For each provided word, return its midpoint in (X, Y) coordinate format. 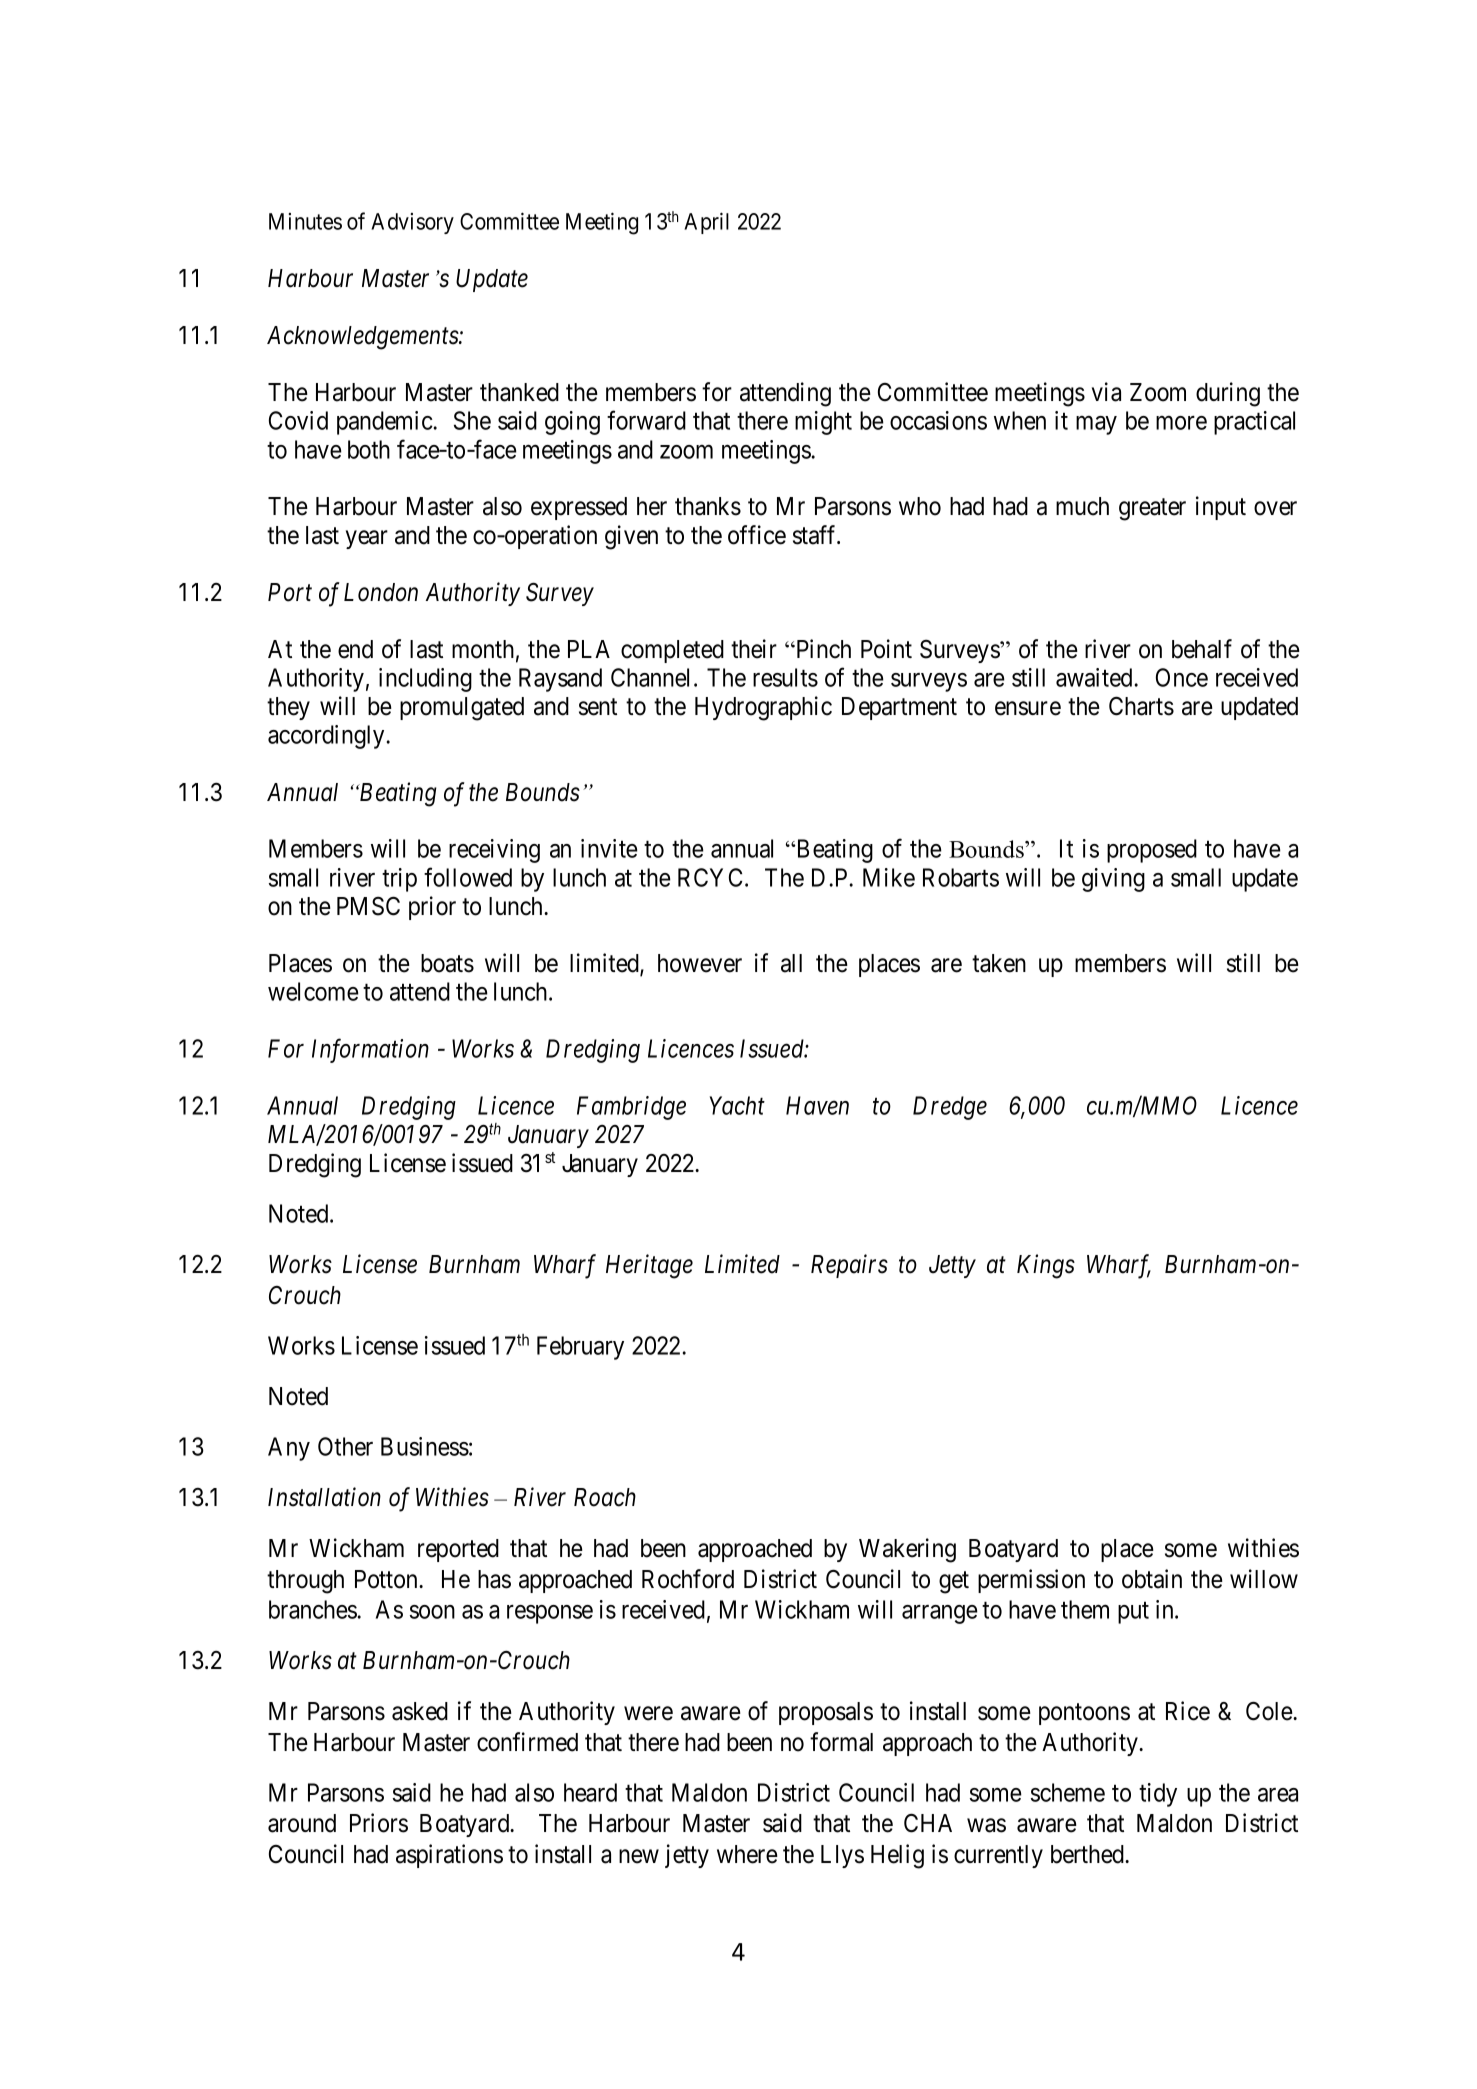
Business (425, 1446)
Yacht (737, 1105)
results (785, 677)
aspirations (449, 1856)
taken (999, 963)
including (425, 680)
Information (370, 1051)
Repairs (849, 1266)
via (1106, 392)
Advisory (412, 223)
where (747, 1854)
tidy (1158, 1795)
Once (1182, 677)
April (706, 223)
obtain (1152, 1579)
